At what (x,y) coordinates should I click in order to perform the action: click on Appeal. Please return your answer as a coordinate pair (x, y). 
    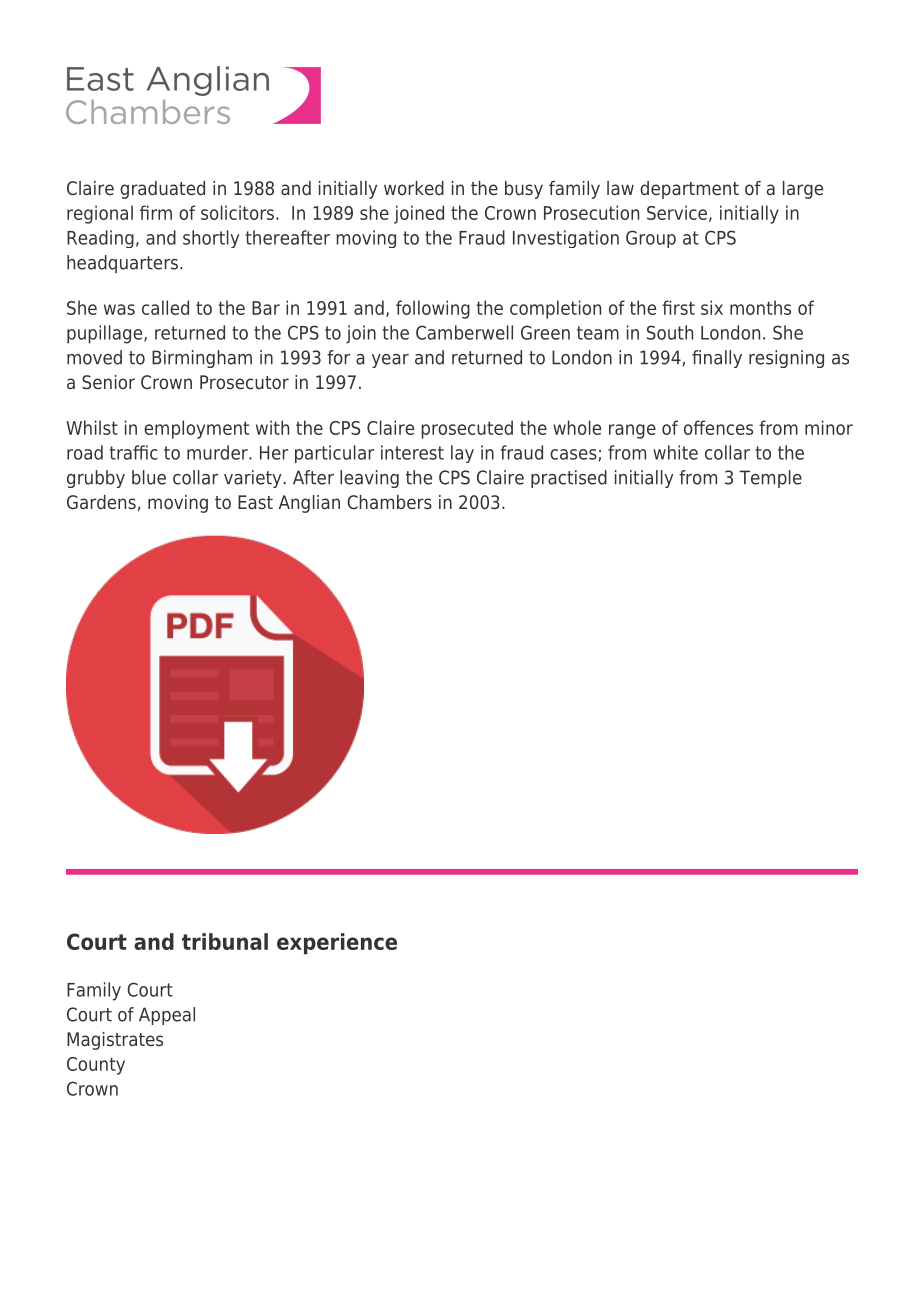
    Looking at the image, I should click on (167, 1016).
